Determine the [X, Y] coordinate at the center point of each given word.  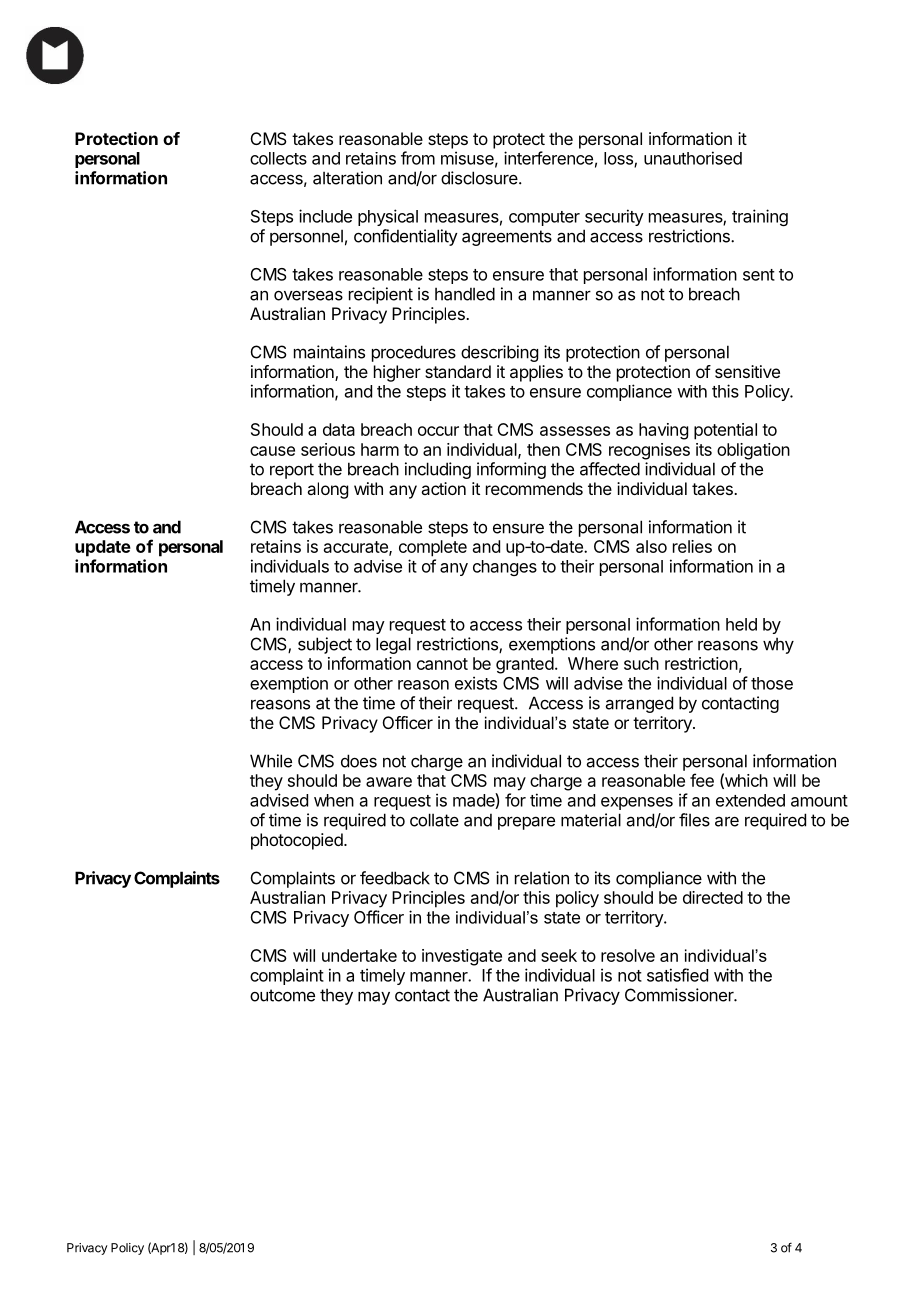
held [741, 624]
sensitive [747, 371]
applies [536, 373]
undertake [359, 955]
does [359, 761]
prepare [526, 823]
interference [548, 158]
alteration [347, 178]
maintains [329, 352]
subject [325, 645]
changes [505, 568]
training [760, 217]
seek [559, 955]
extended [750, 800]
